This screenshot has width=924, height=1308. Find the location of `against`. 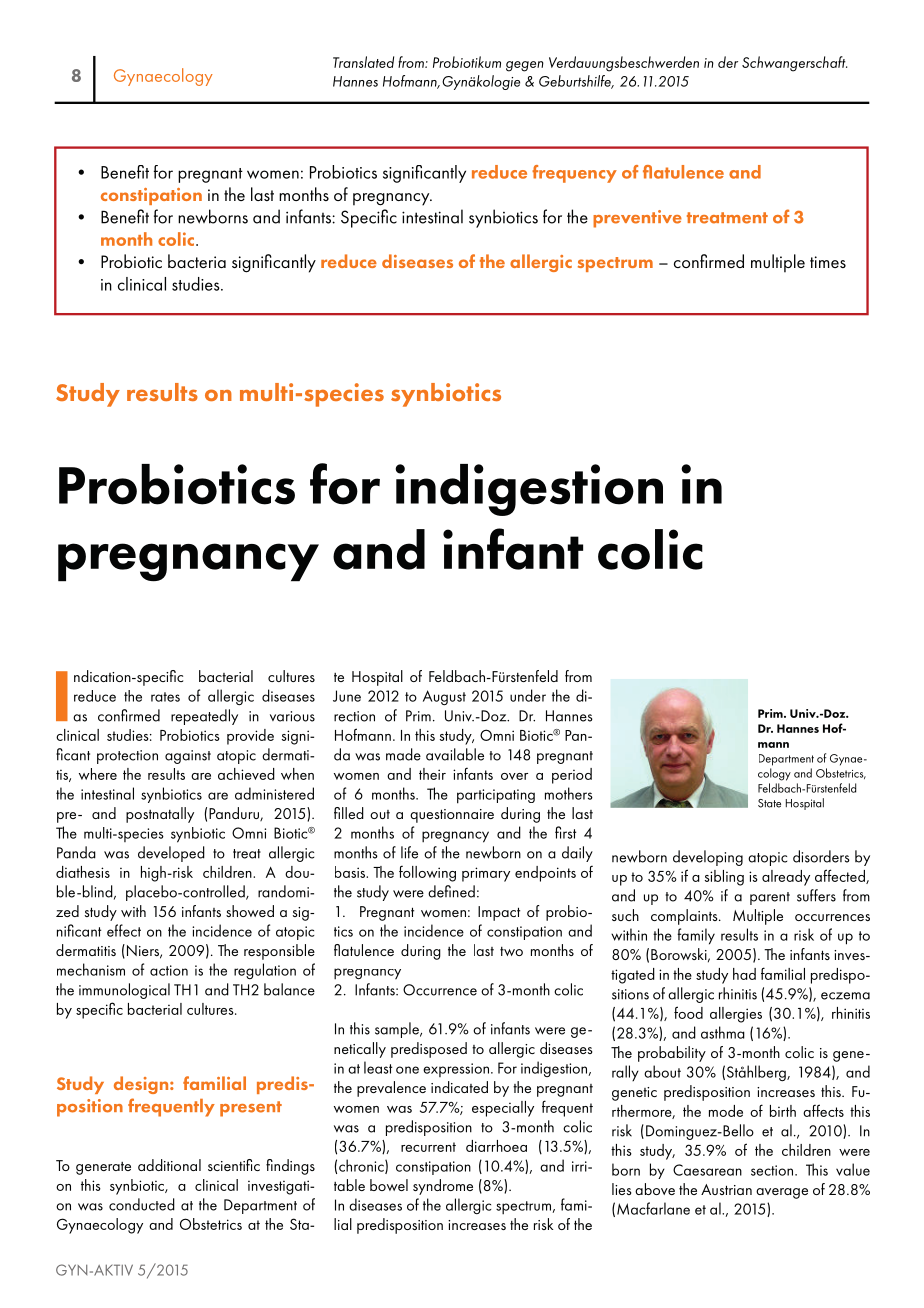

against is located at coordinates (188, 757).
